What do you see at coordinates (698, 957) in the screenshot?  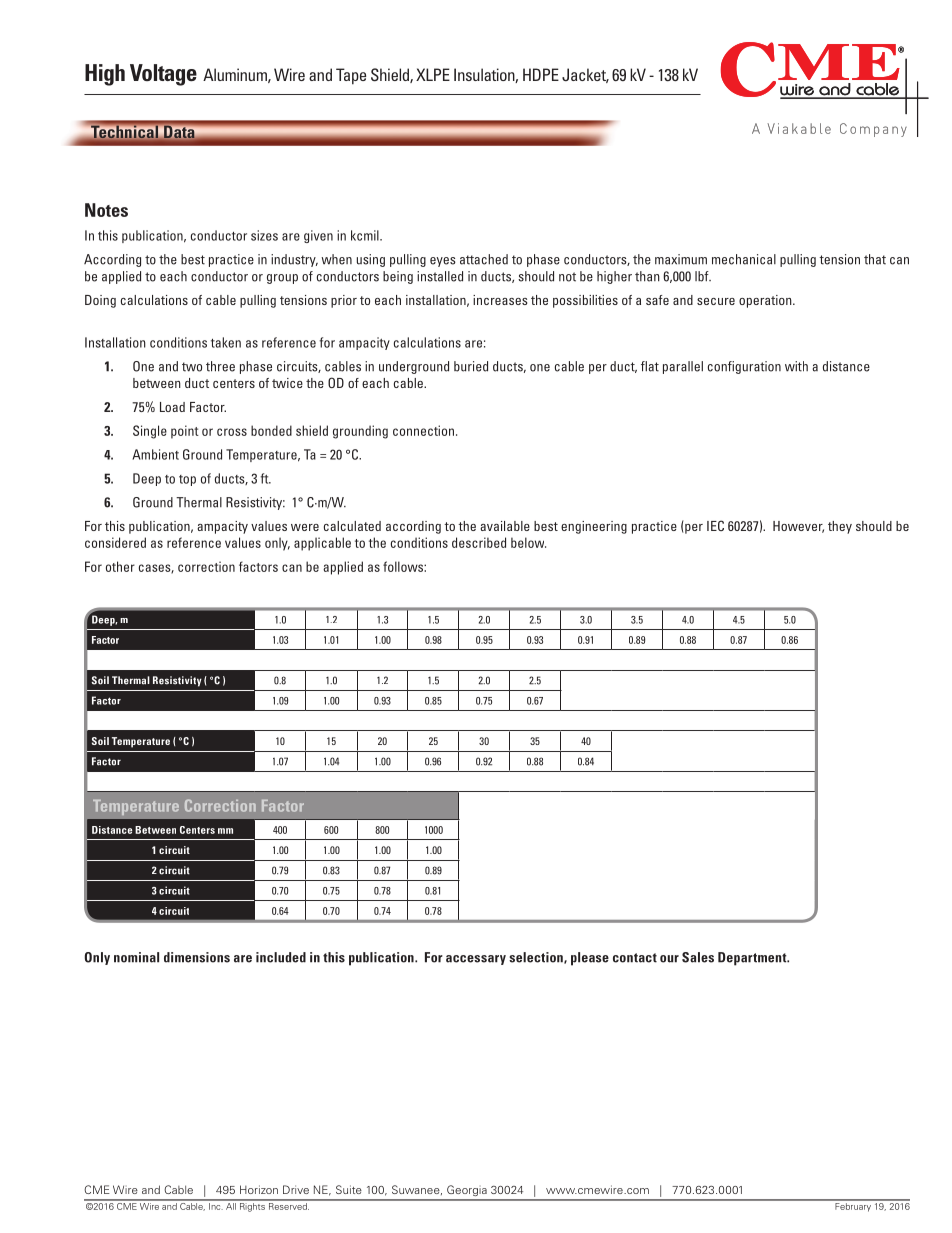 I see `Sales` at bounding box center [698, 957].
